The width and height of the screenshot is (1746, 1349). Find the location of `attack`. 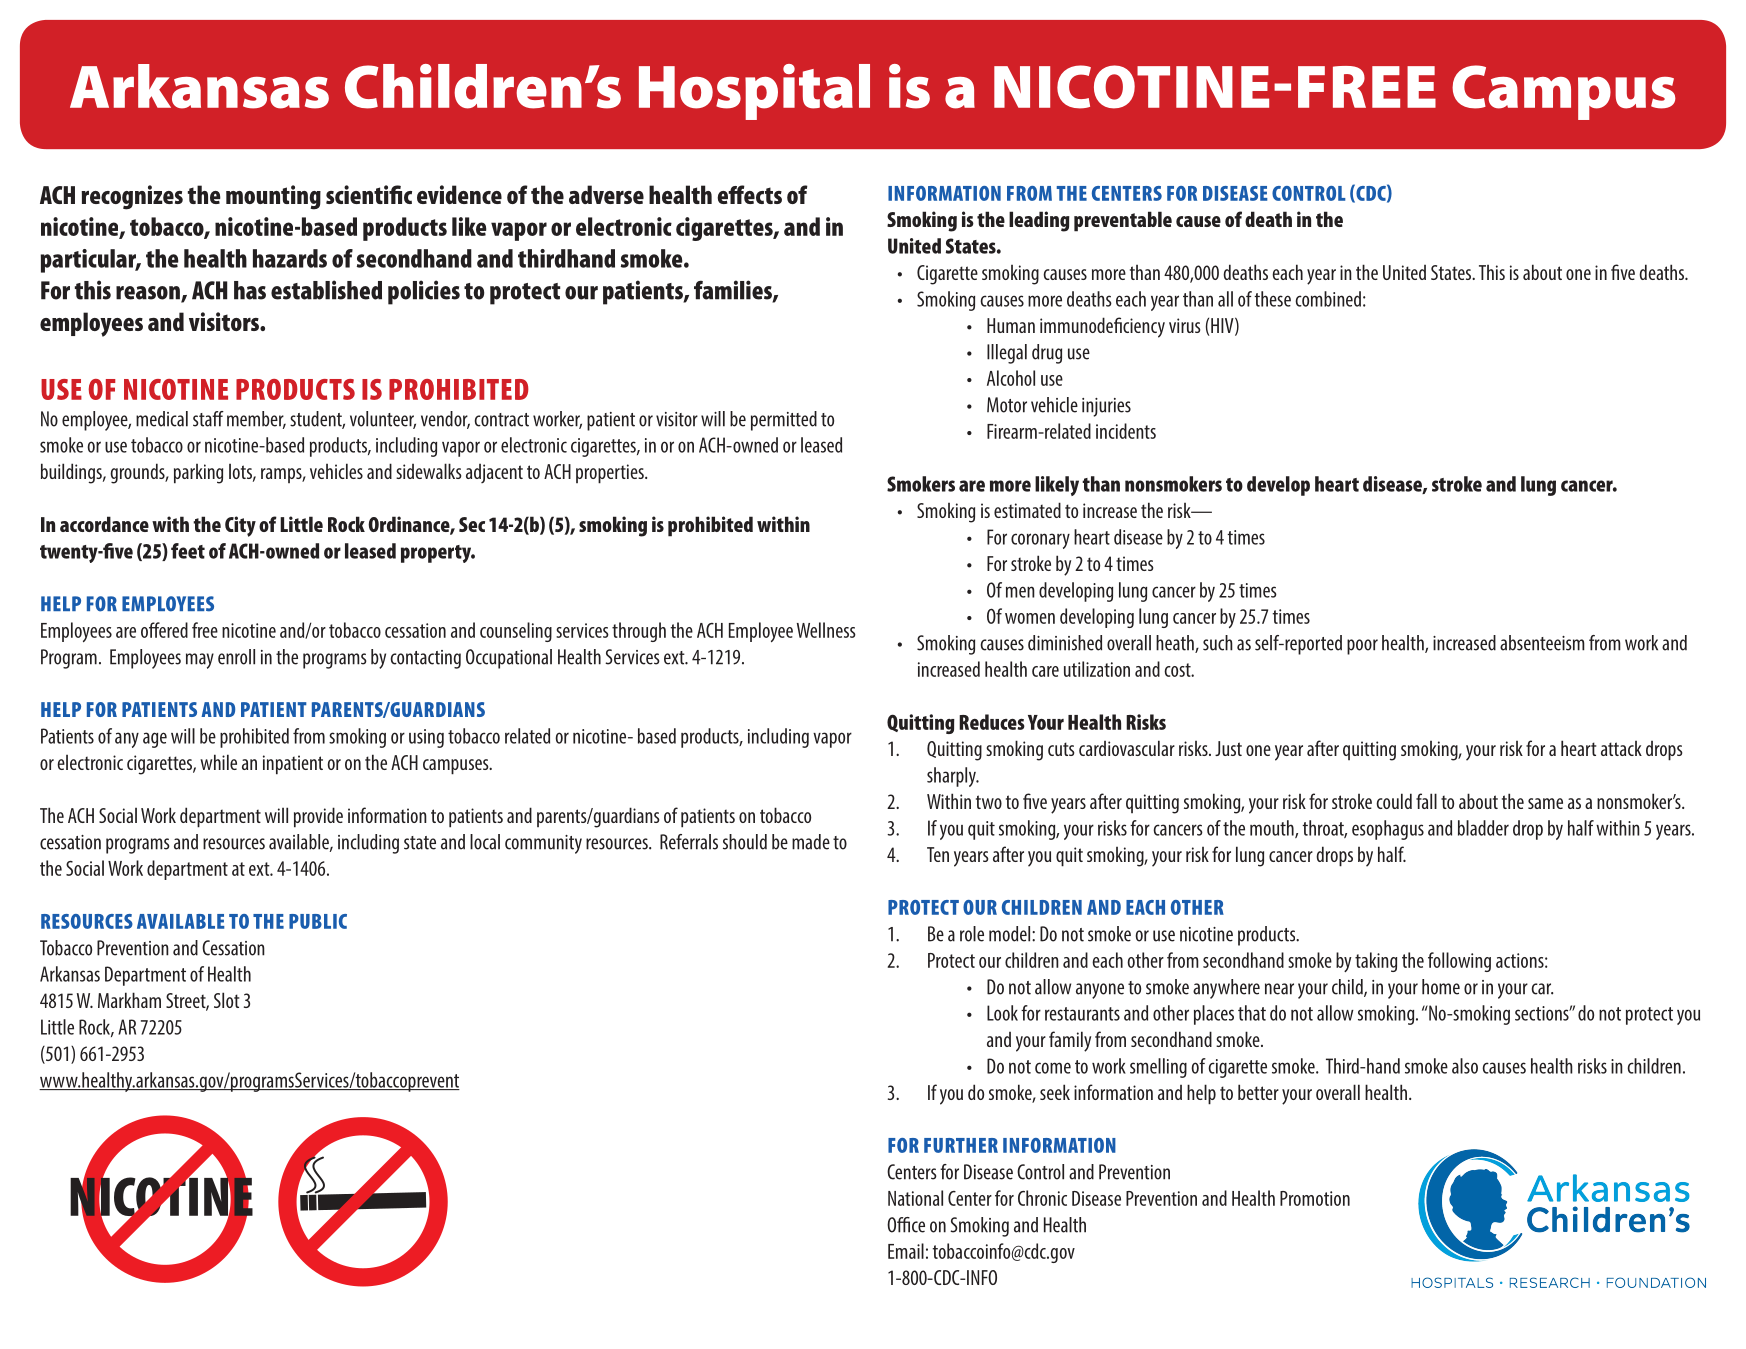

attack is located at coordinates (1621, 748).
